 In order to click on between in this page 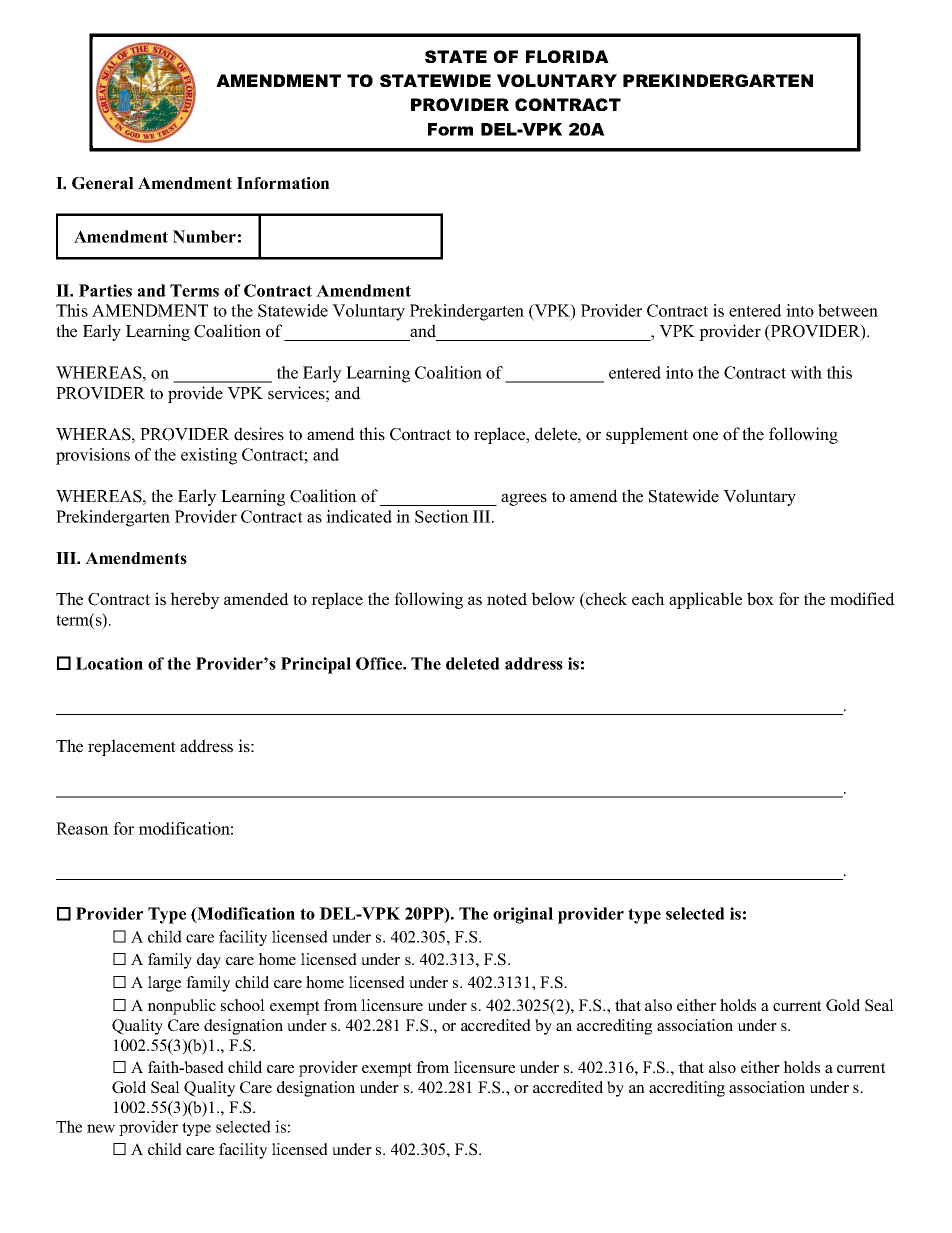, I will do `click(848, 310)`.
